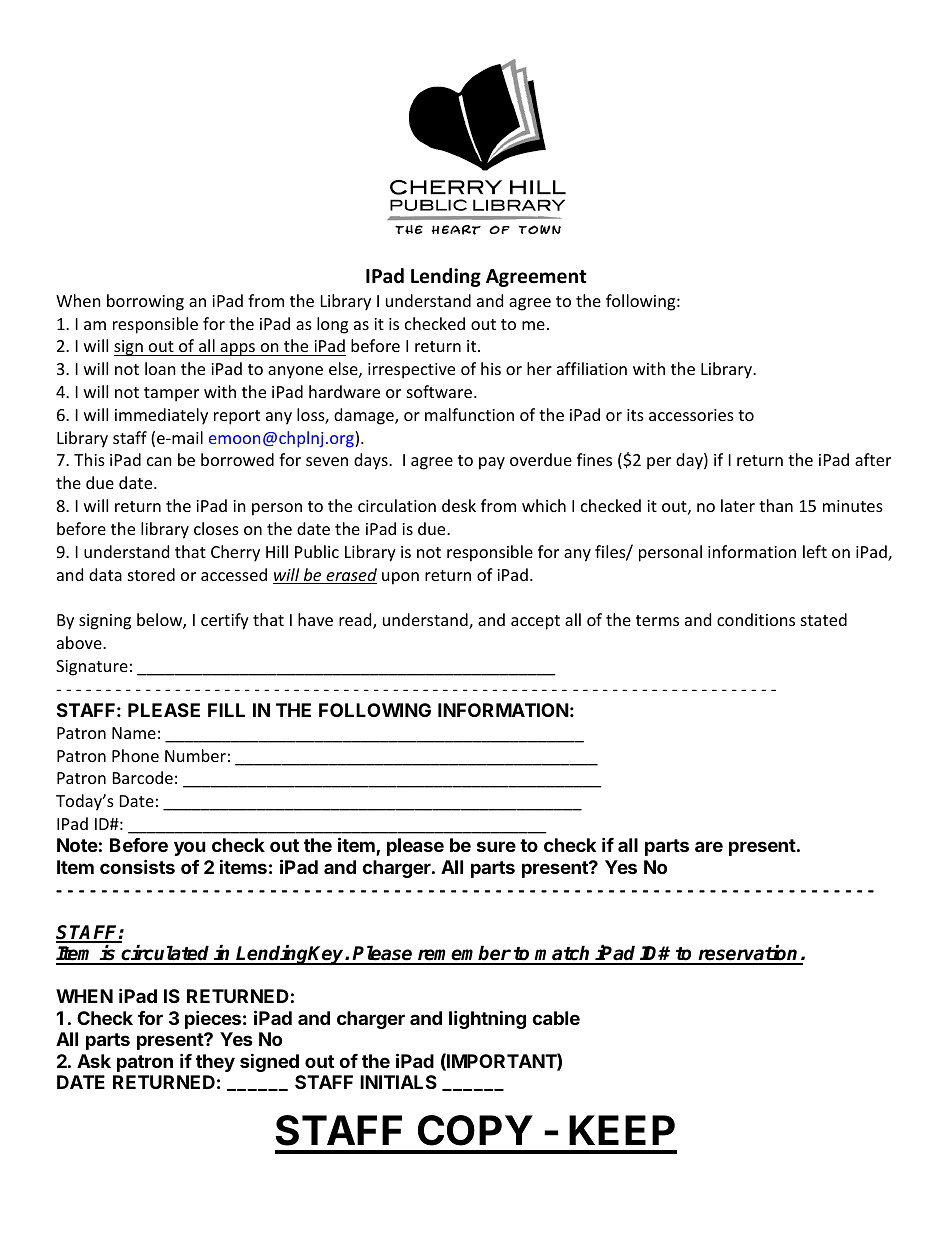 Image resolution: width=952 pixels, height=1233 pixels. Describe the element at coordinates (411, 371) in the image. I see `irrespective` at that location.
